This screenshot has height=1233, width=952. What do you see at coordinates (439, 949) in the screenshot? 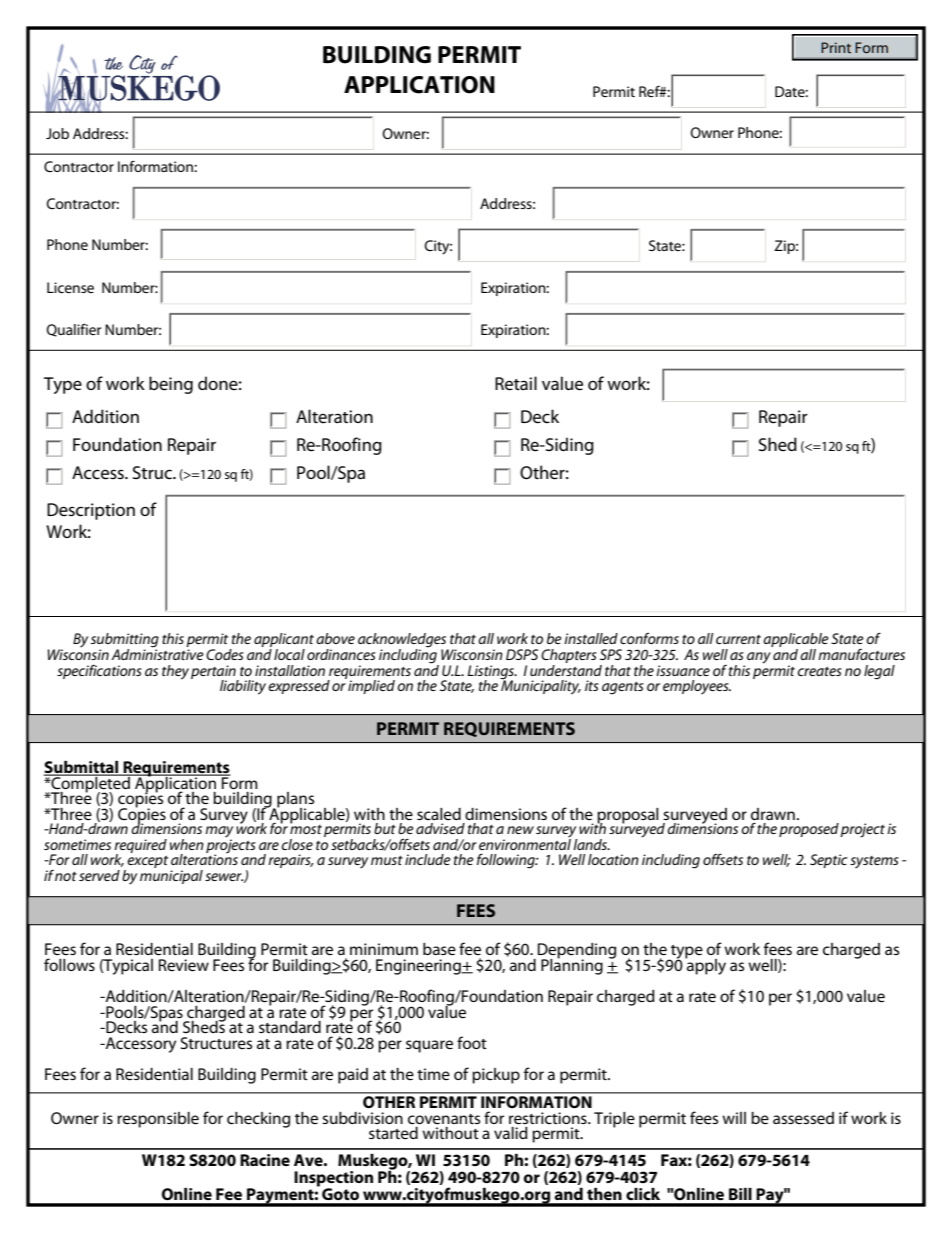
I see `base` at bounding box center [439, 949].
